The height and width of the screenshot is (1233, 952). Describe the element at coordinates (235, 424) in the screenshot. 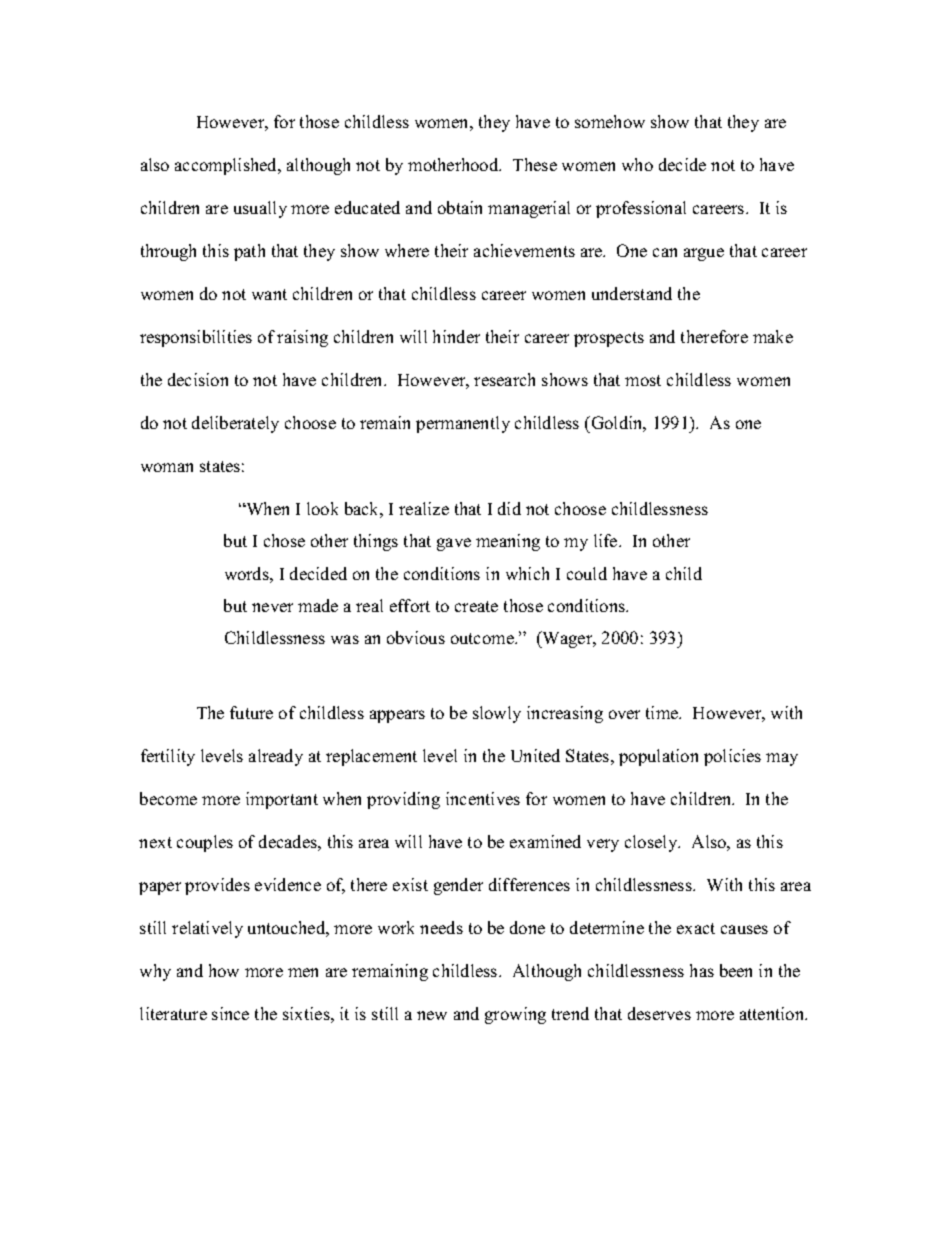

I see `deliberately` at that location.
